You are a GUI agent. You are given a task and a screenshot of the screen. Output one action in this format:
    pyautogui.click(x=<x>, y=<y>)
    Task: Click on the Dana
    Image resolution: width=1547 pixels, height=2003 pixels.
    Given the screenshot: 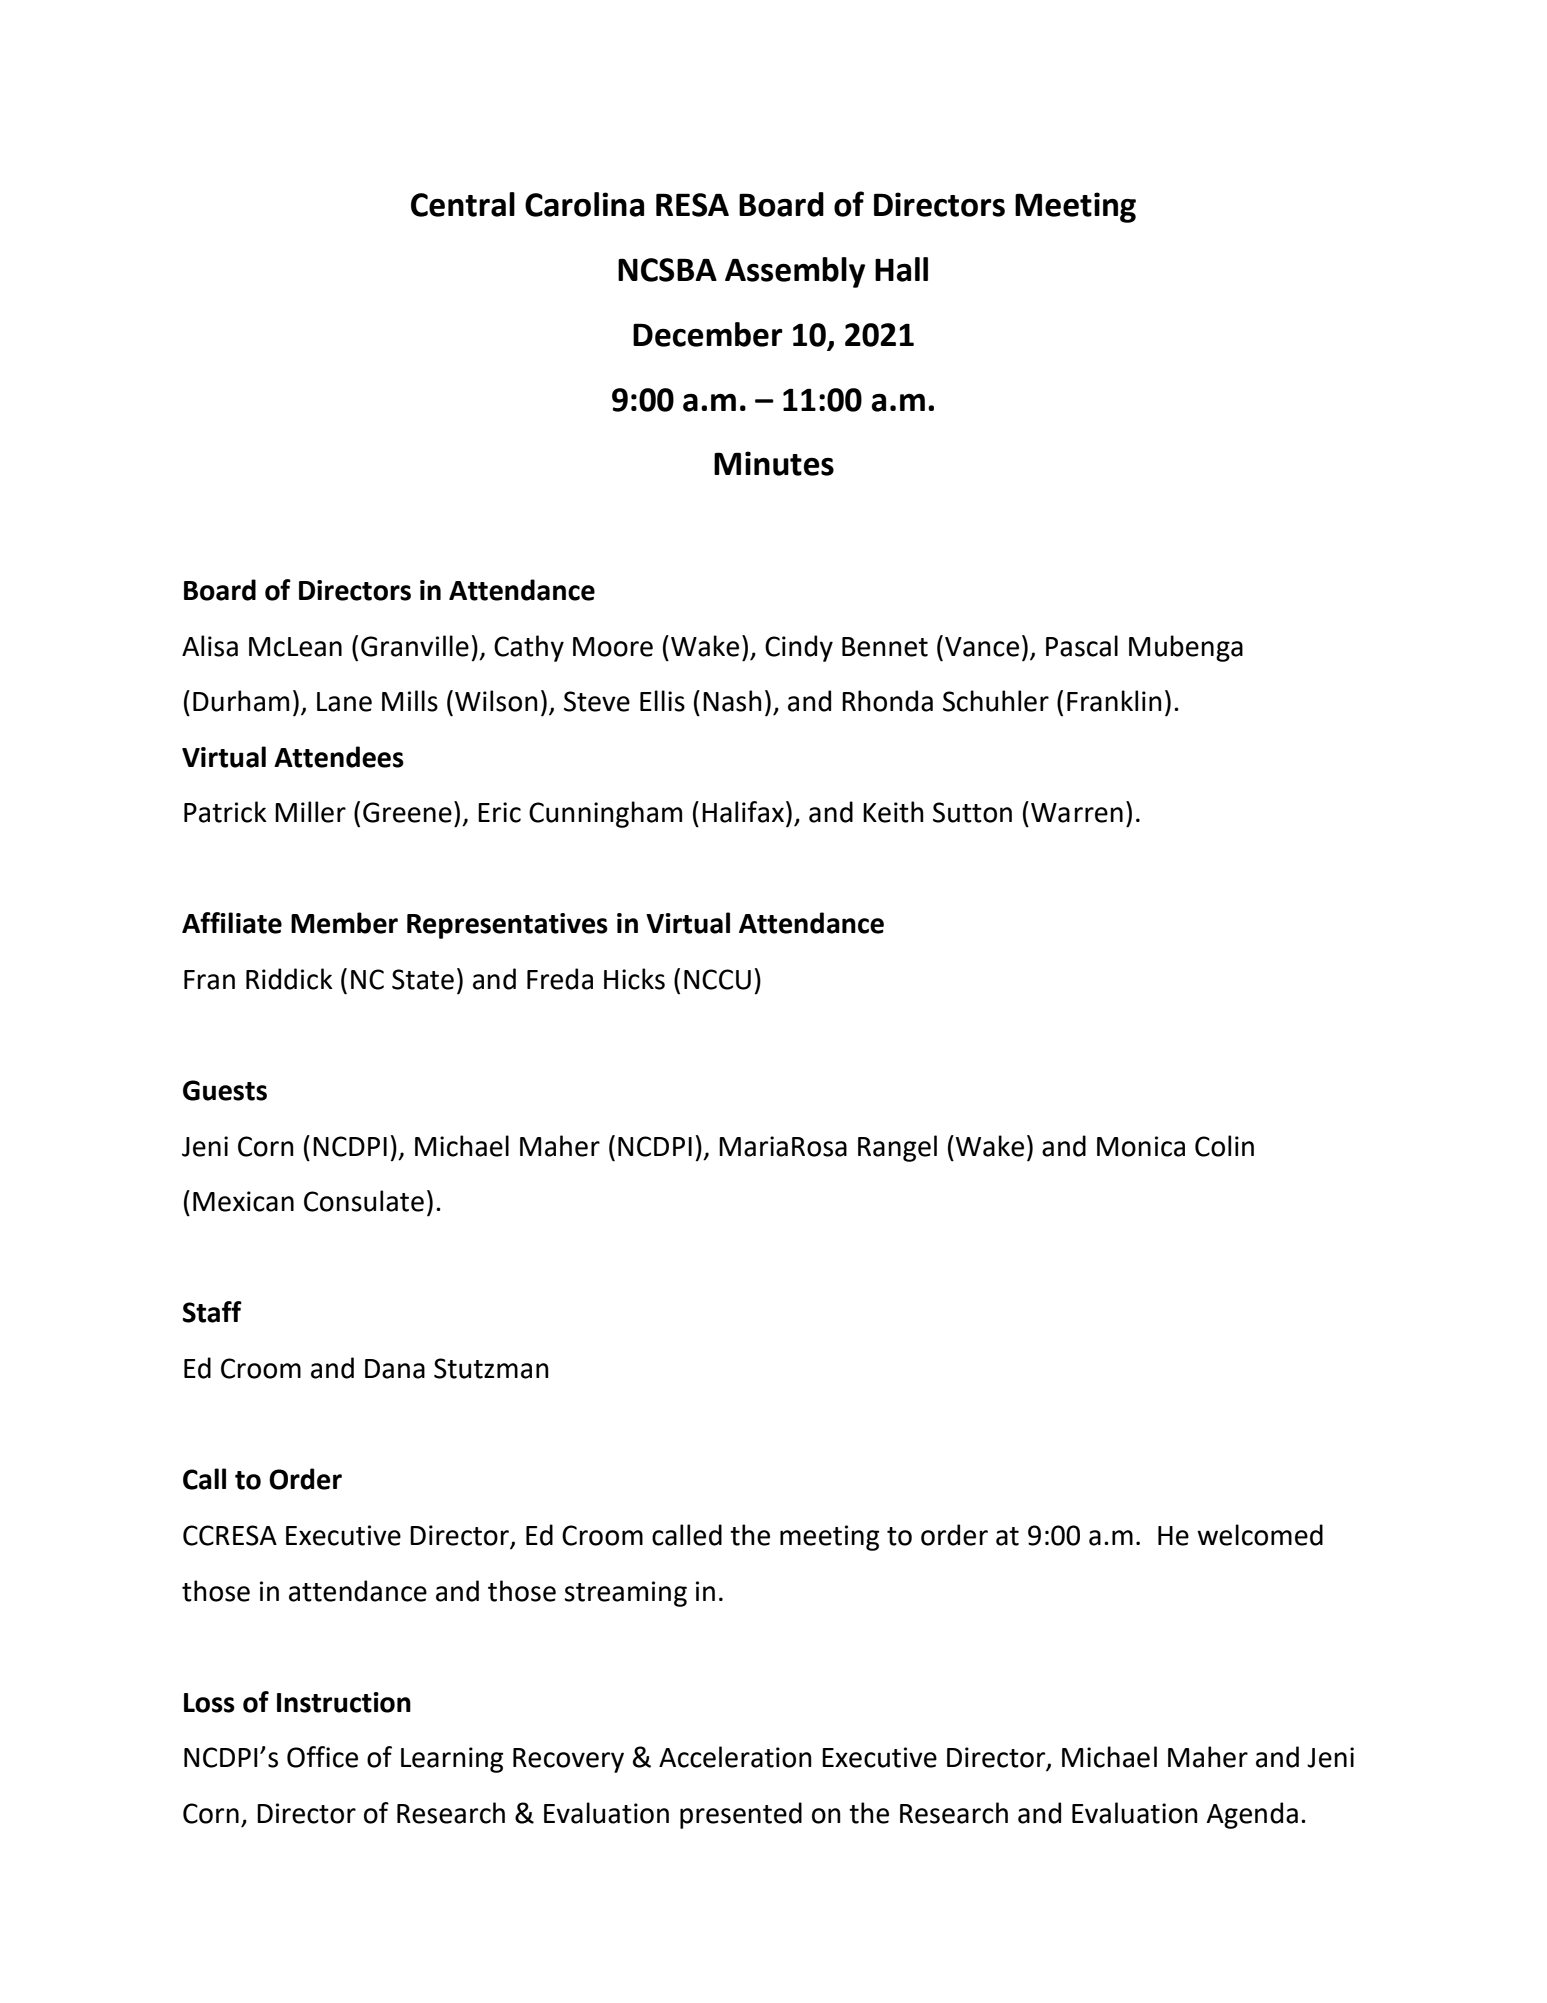 What is the action you would take?
    pyautogui.click(x=395, y=1369)
